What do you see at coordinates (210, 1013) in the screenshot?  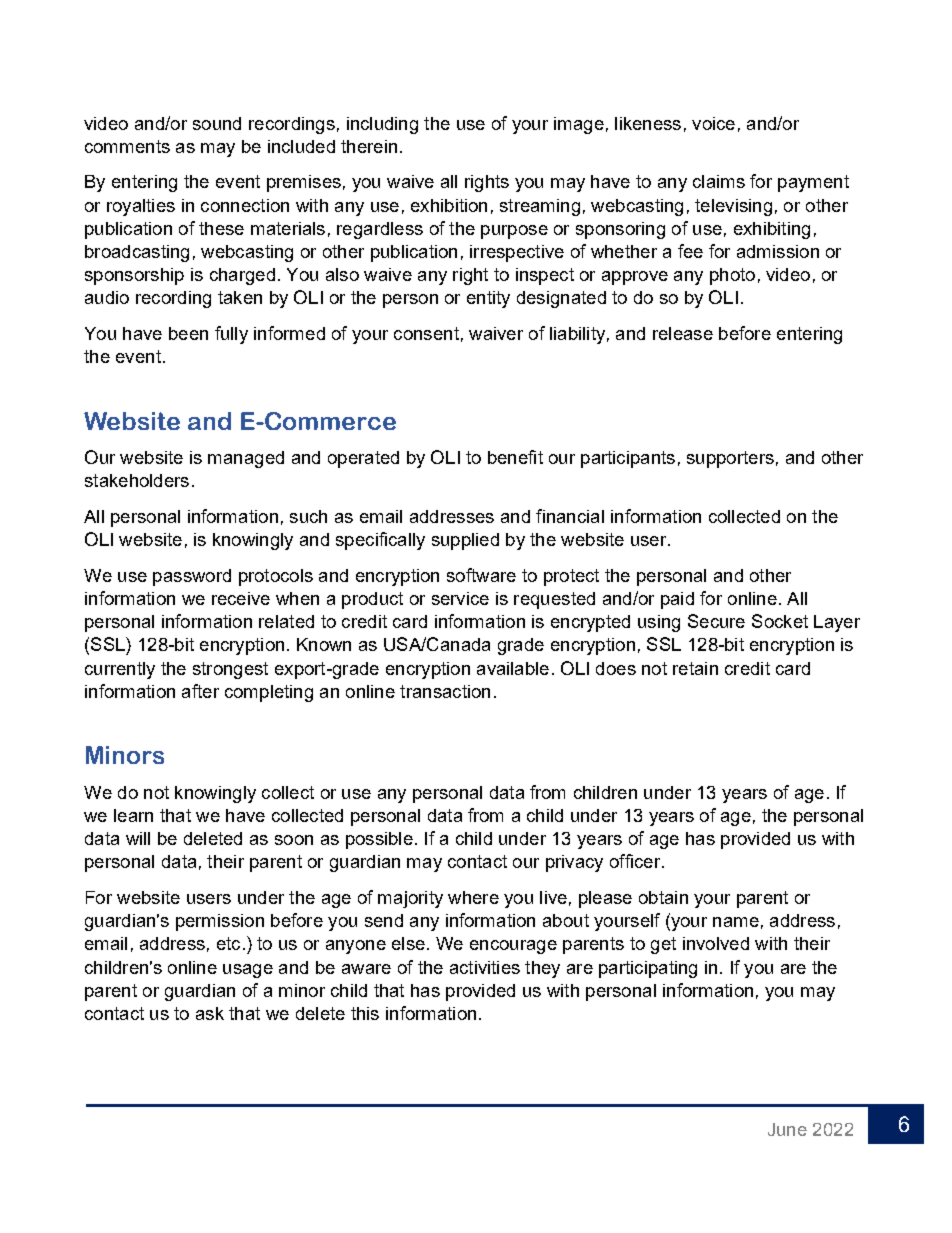 I see `ask` at bounding box center [210, 1013].
